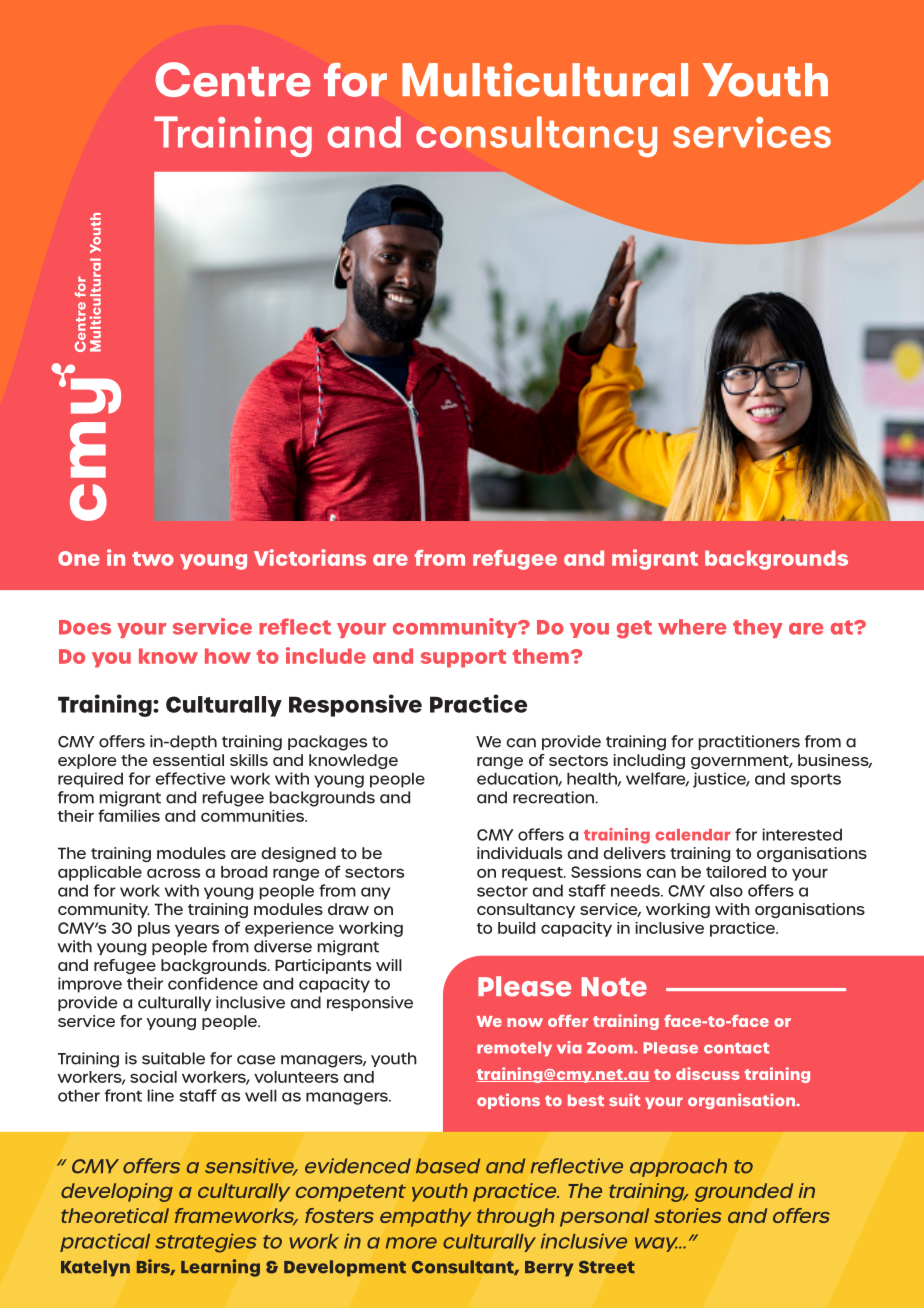 Image resolution: width=924 pixels, height=1308 pixels. I want to click on Learning, so click(220, 1268).
